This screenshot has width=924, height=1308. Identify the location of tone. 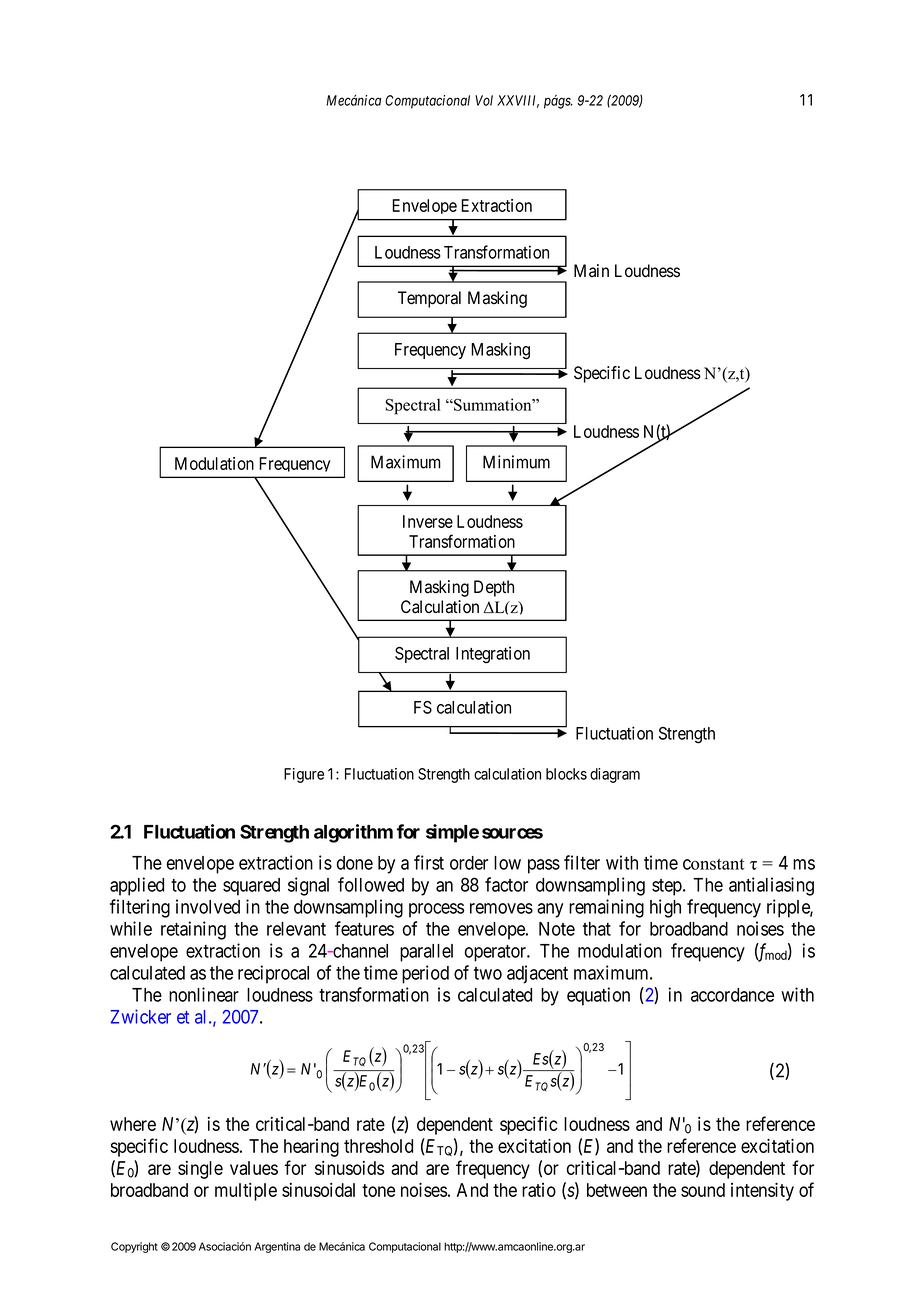
(378, 1190).
